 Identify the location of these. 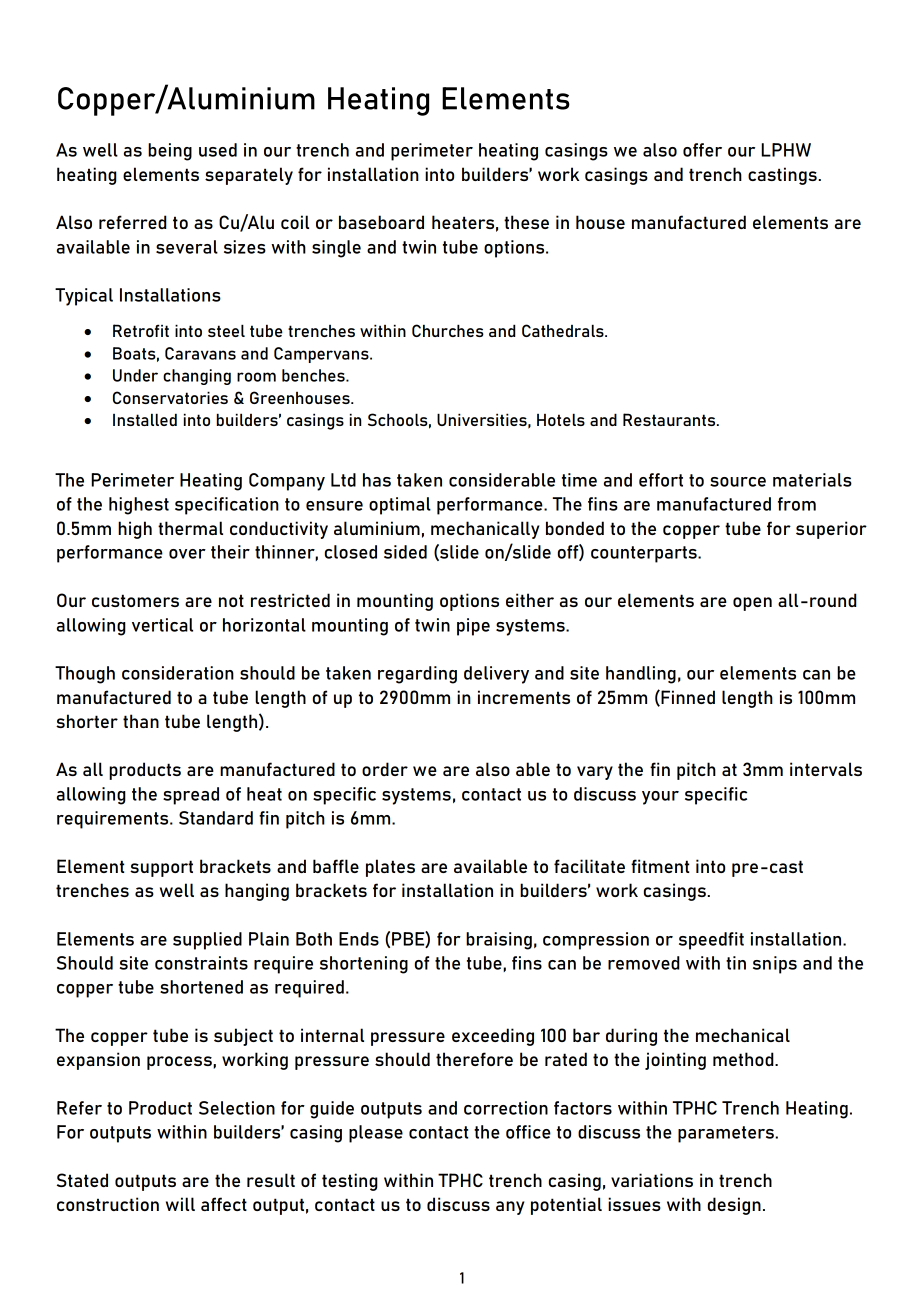
(526, 222).
